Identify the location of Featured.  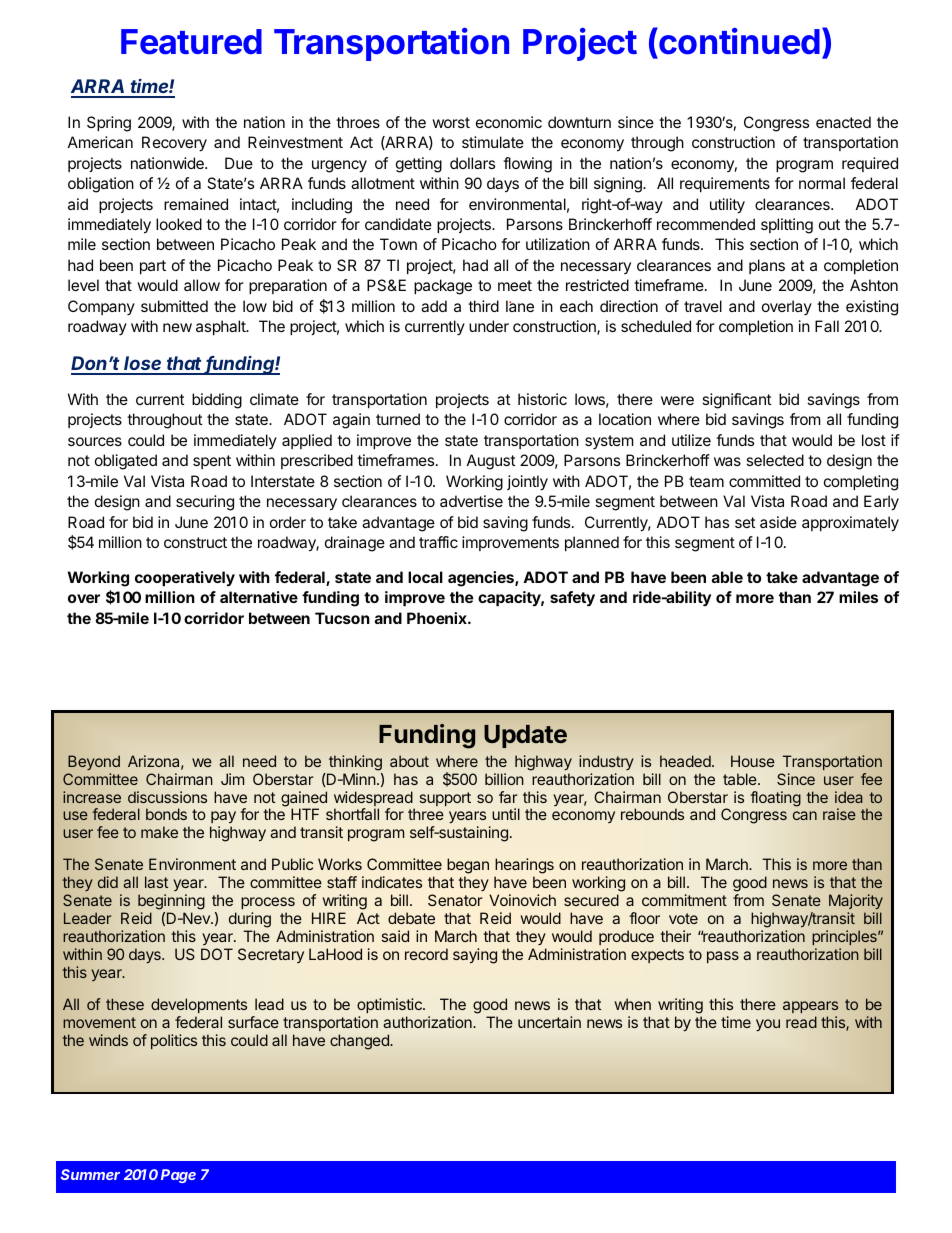
(191, 42).
